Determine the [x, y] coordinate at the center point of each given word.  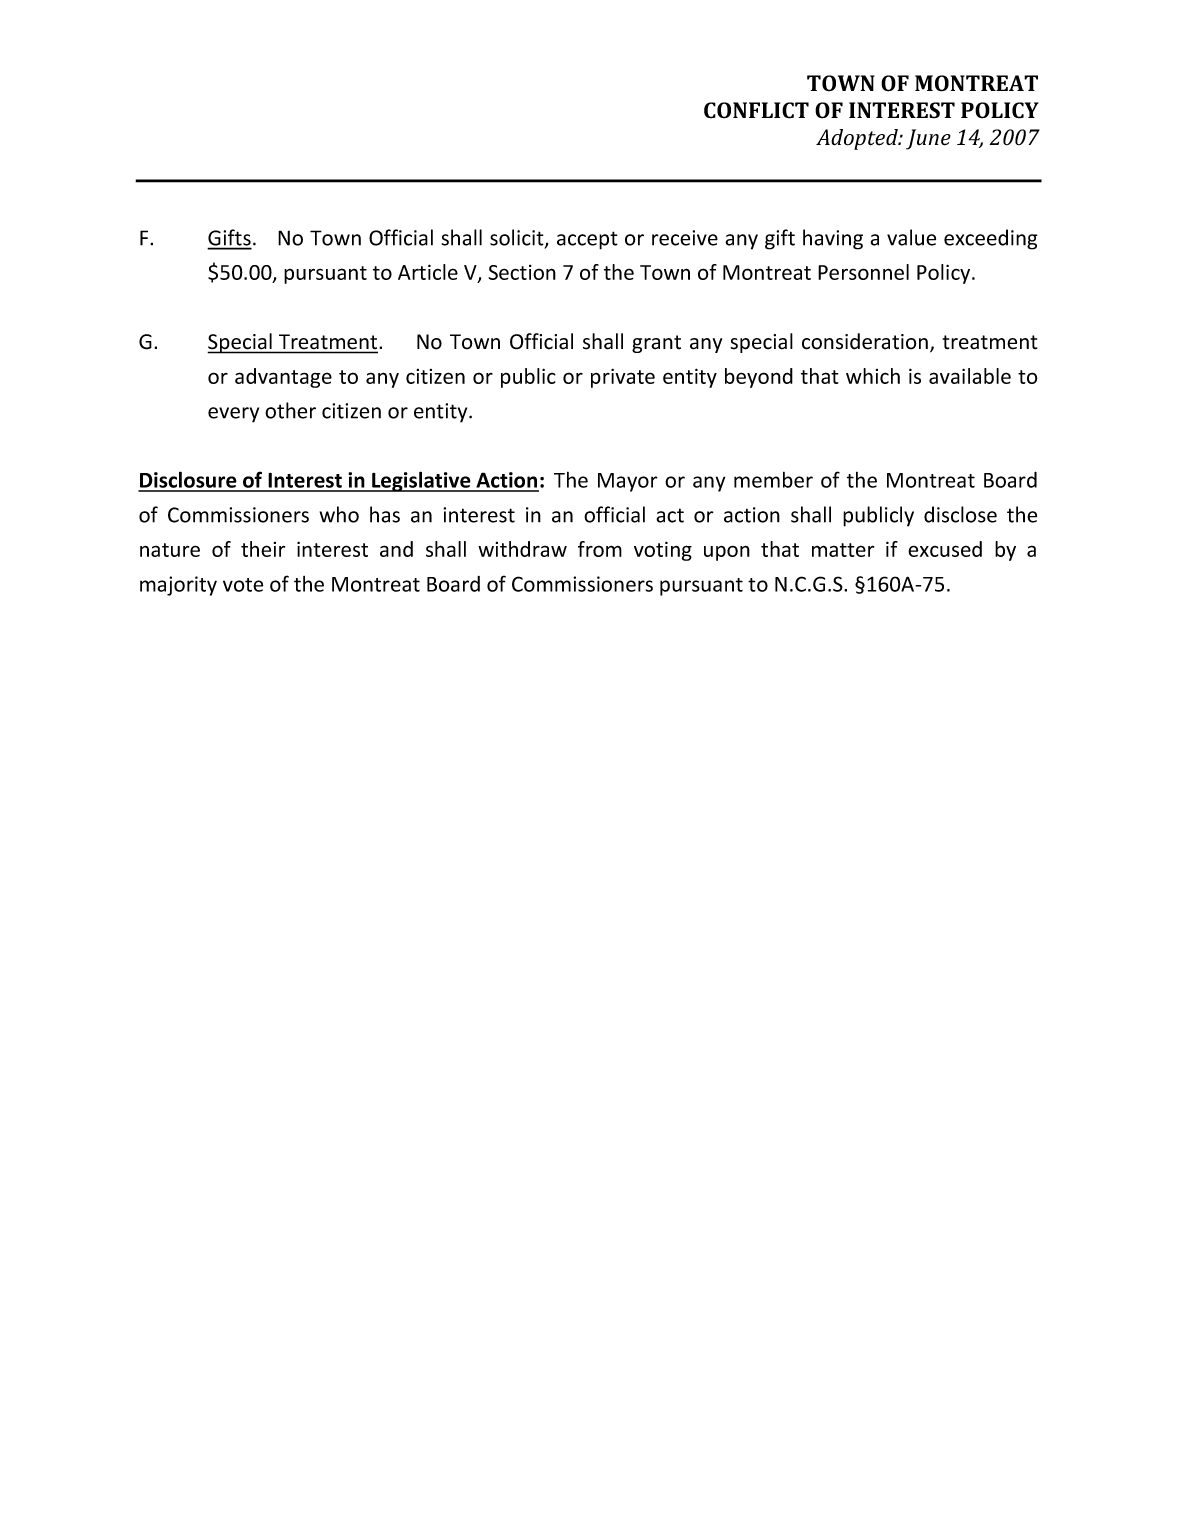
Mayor [628, 482]
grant [656, 344]
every [233, 415]
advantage [283, 378]
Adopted [858, 139]
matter [843, 550]
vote [243, 585]
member [773, 480]
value [911, 237]
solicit [518, 238]
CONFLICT [756, 110]
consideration [865, 341]
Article [428, 272]
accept [587, 240]
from [600, 549]
